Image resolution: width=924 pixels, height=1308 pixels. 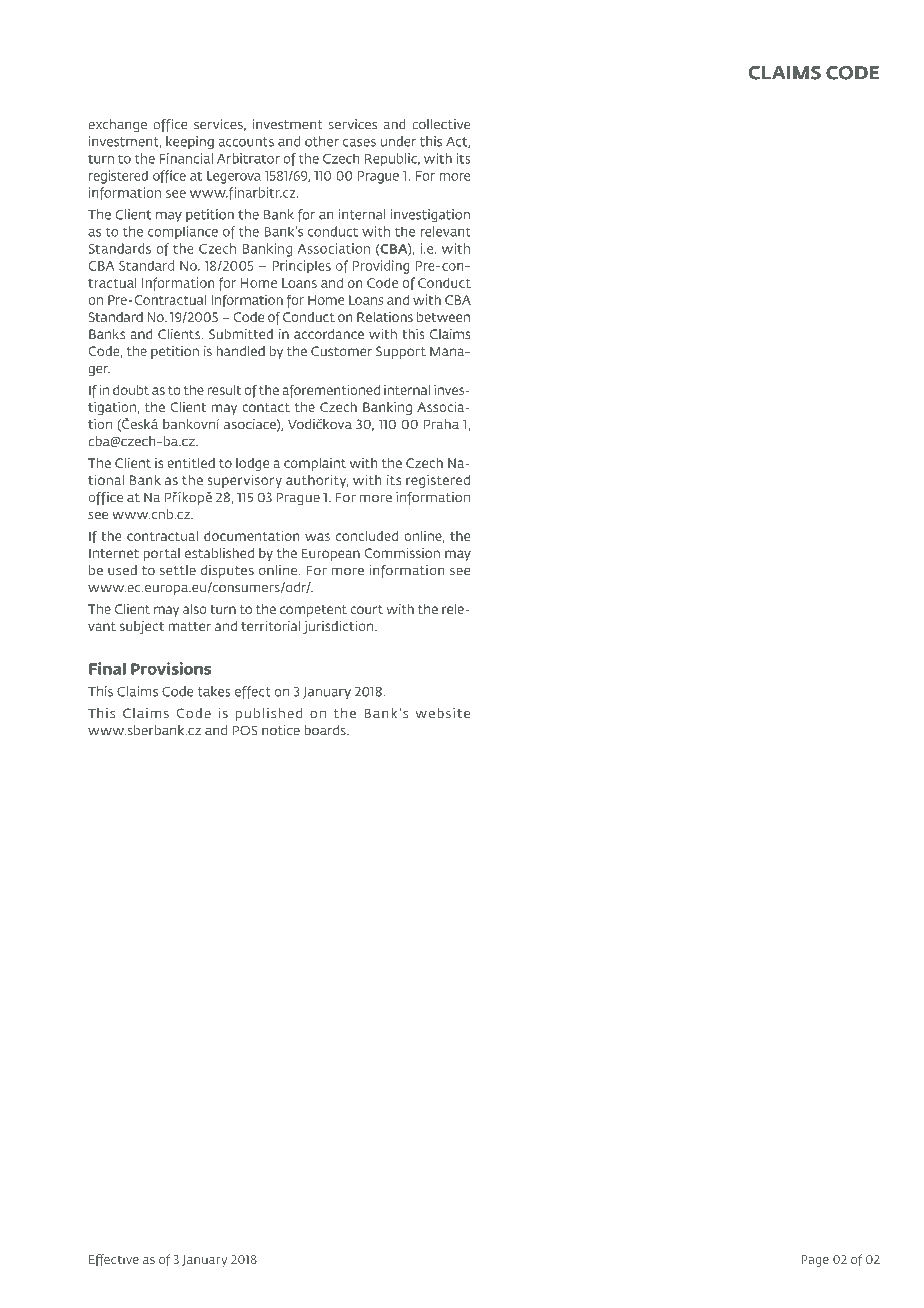 I want to click on Commission, so click(x=402, y=553).
